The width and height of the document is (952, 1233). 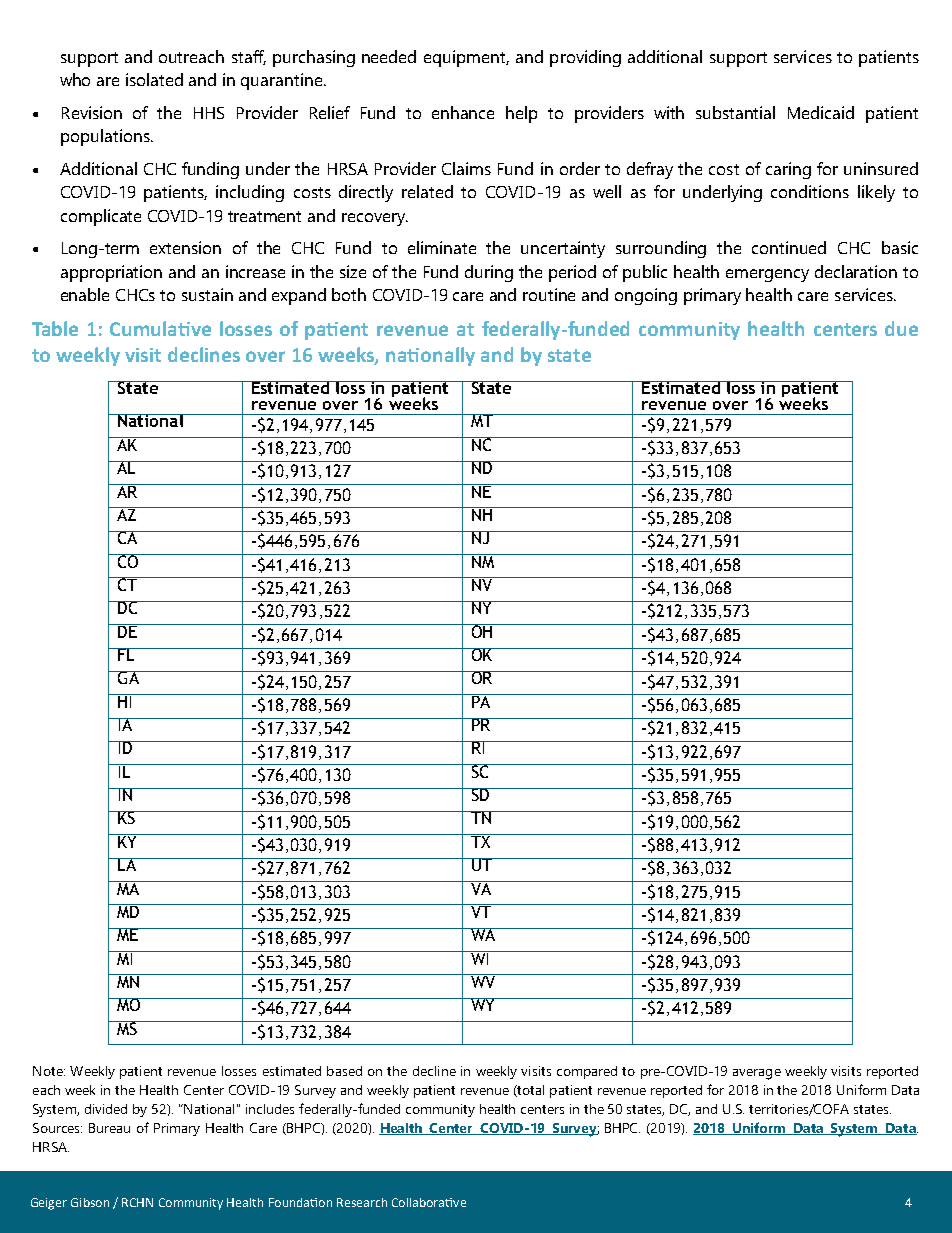 I want to click on Medicaid, so click(x=821, y=112).
